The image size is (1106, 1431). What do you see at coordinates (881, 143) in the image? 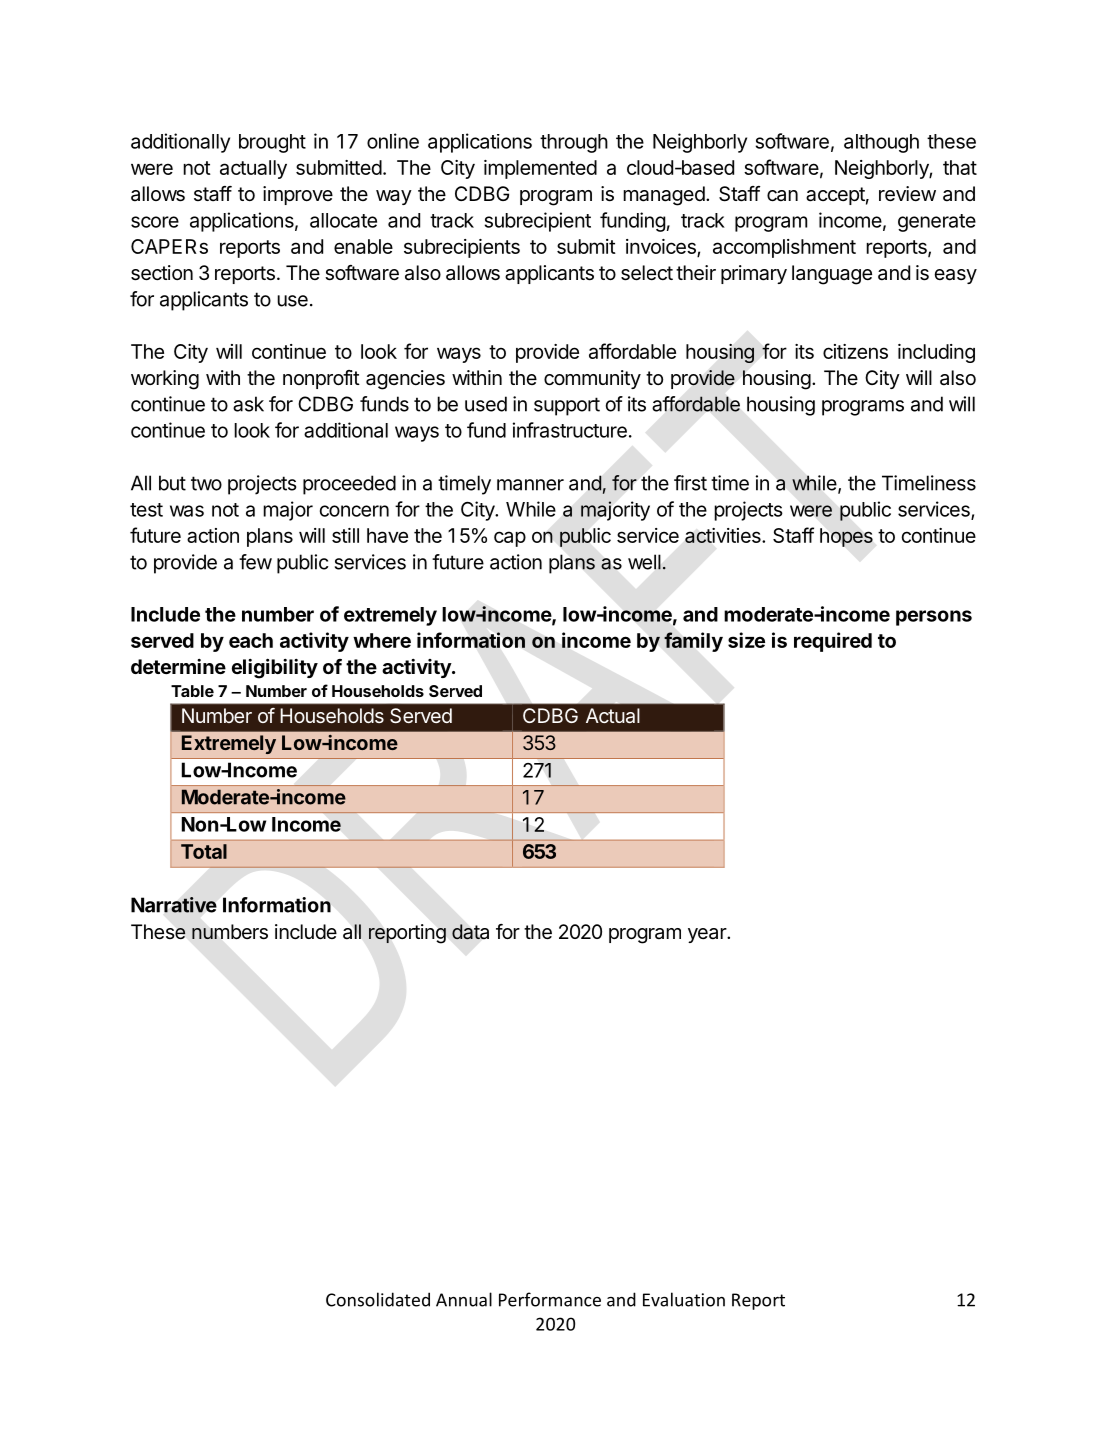
I see `although` at bounding box center [881, 143].
